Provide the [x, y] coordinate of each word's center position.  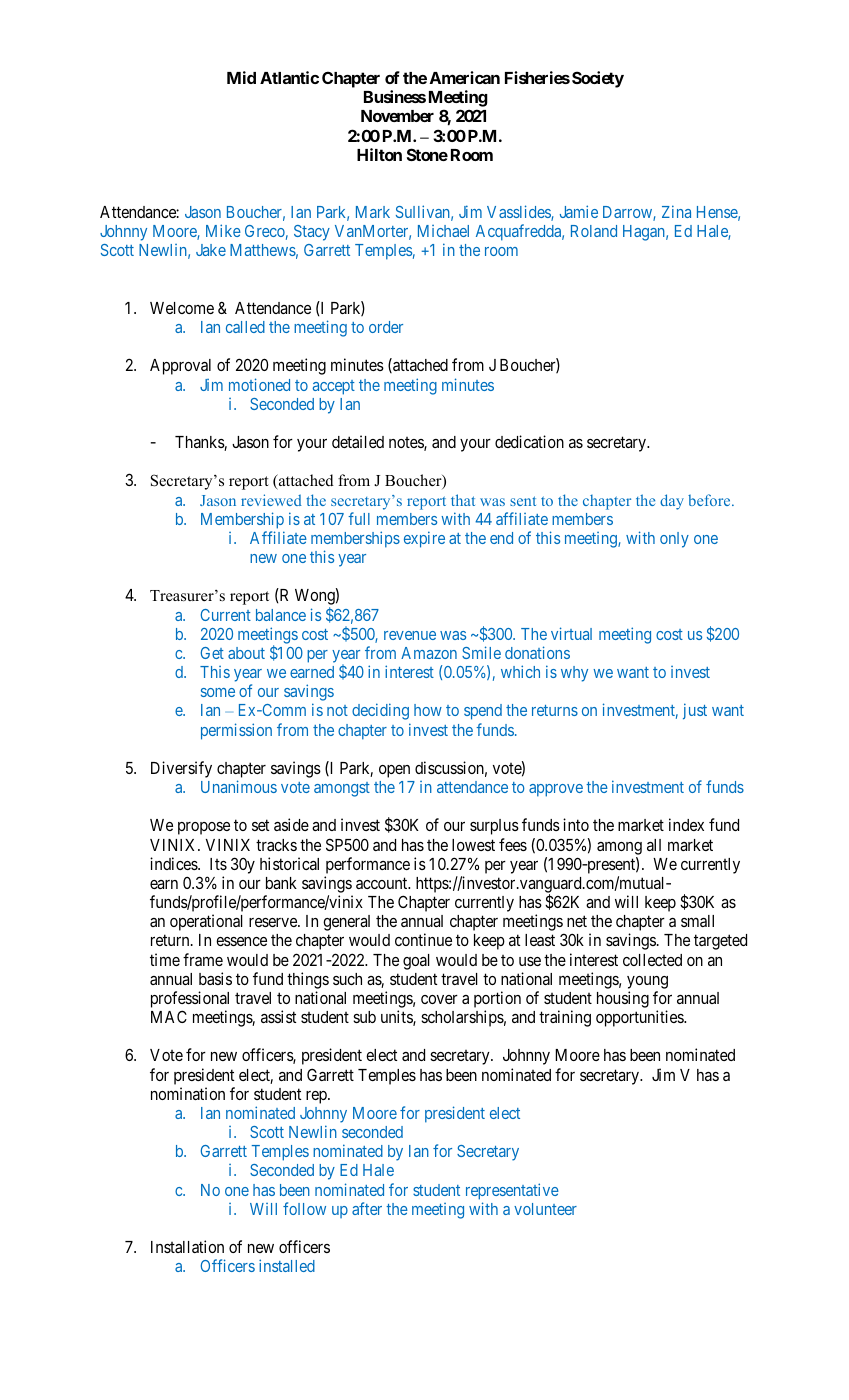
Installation [187, 1246]
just [695, 711]
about [246, 653]
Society [598, 79]
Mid [241, 77]
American [465, 77]
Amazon [429, 653]
